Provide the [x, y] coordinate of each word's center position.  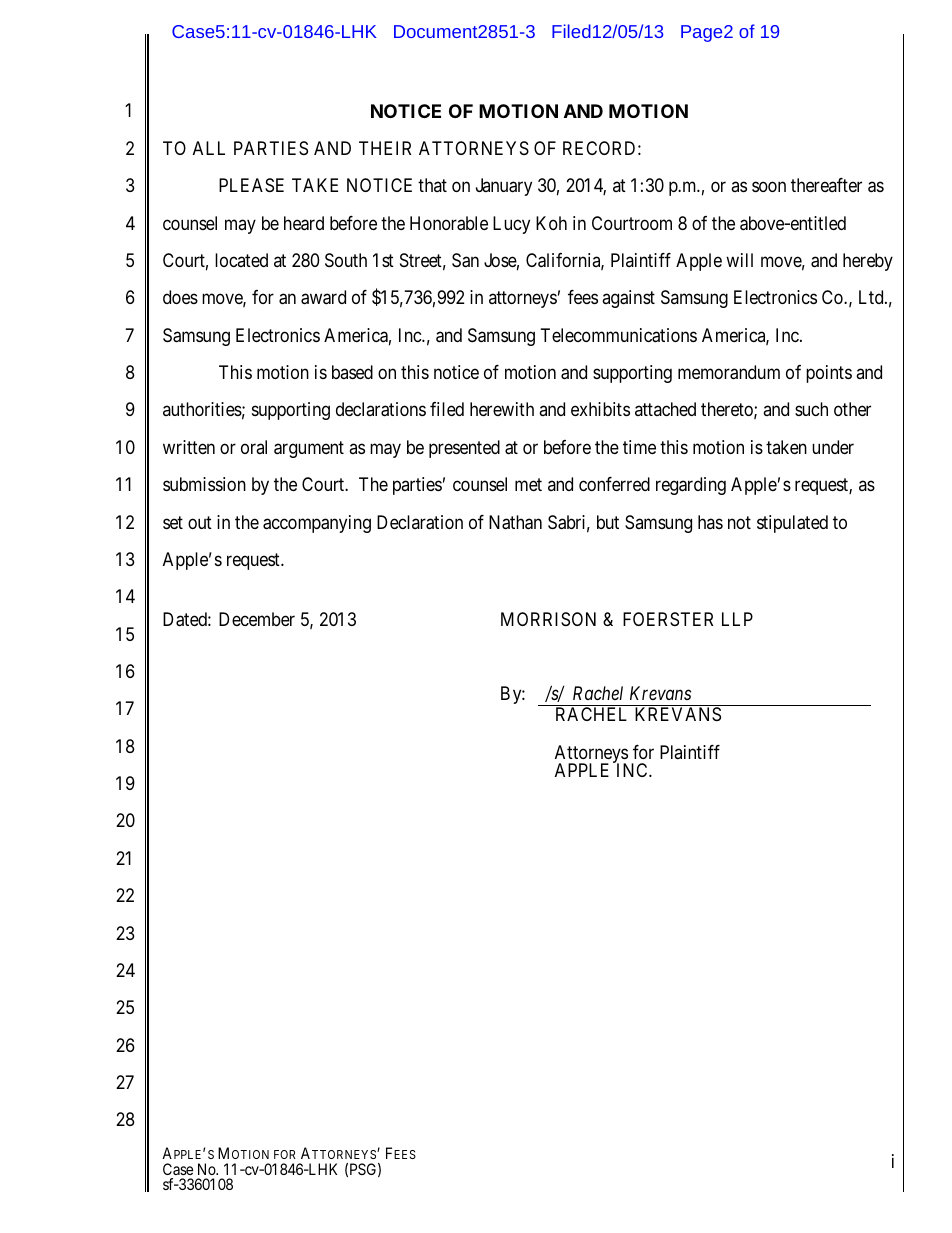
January [504, 187]
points [829, 374]
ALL [209, 148]
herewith [502, 409]
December [257, 619]
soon [769, 187]
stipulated [792, 524]
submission [204, 484]
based [352, 372]
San [465, 260]
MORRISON [548, 619]
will [739, 260]
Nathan [515, 522]
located [241, 260]
